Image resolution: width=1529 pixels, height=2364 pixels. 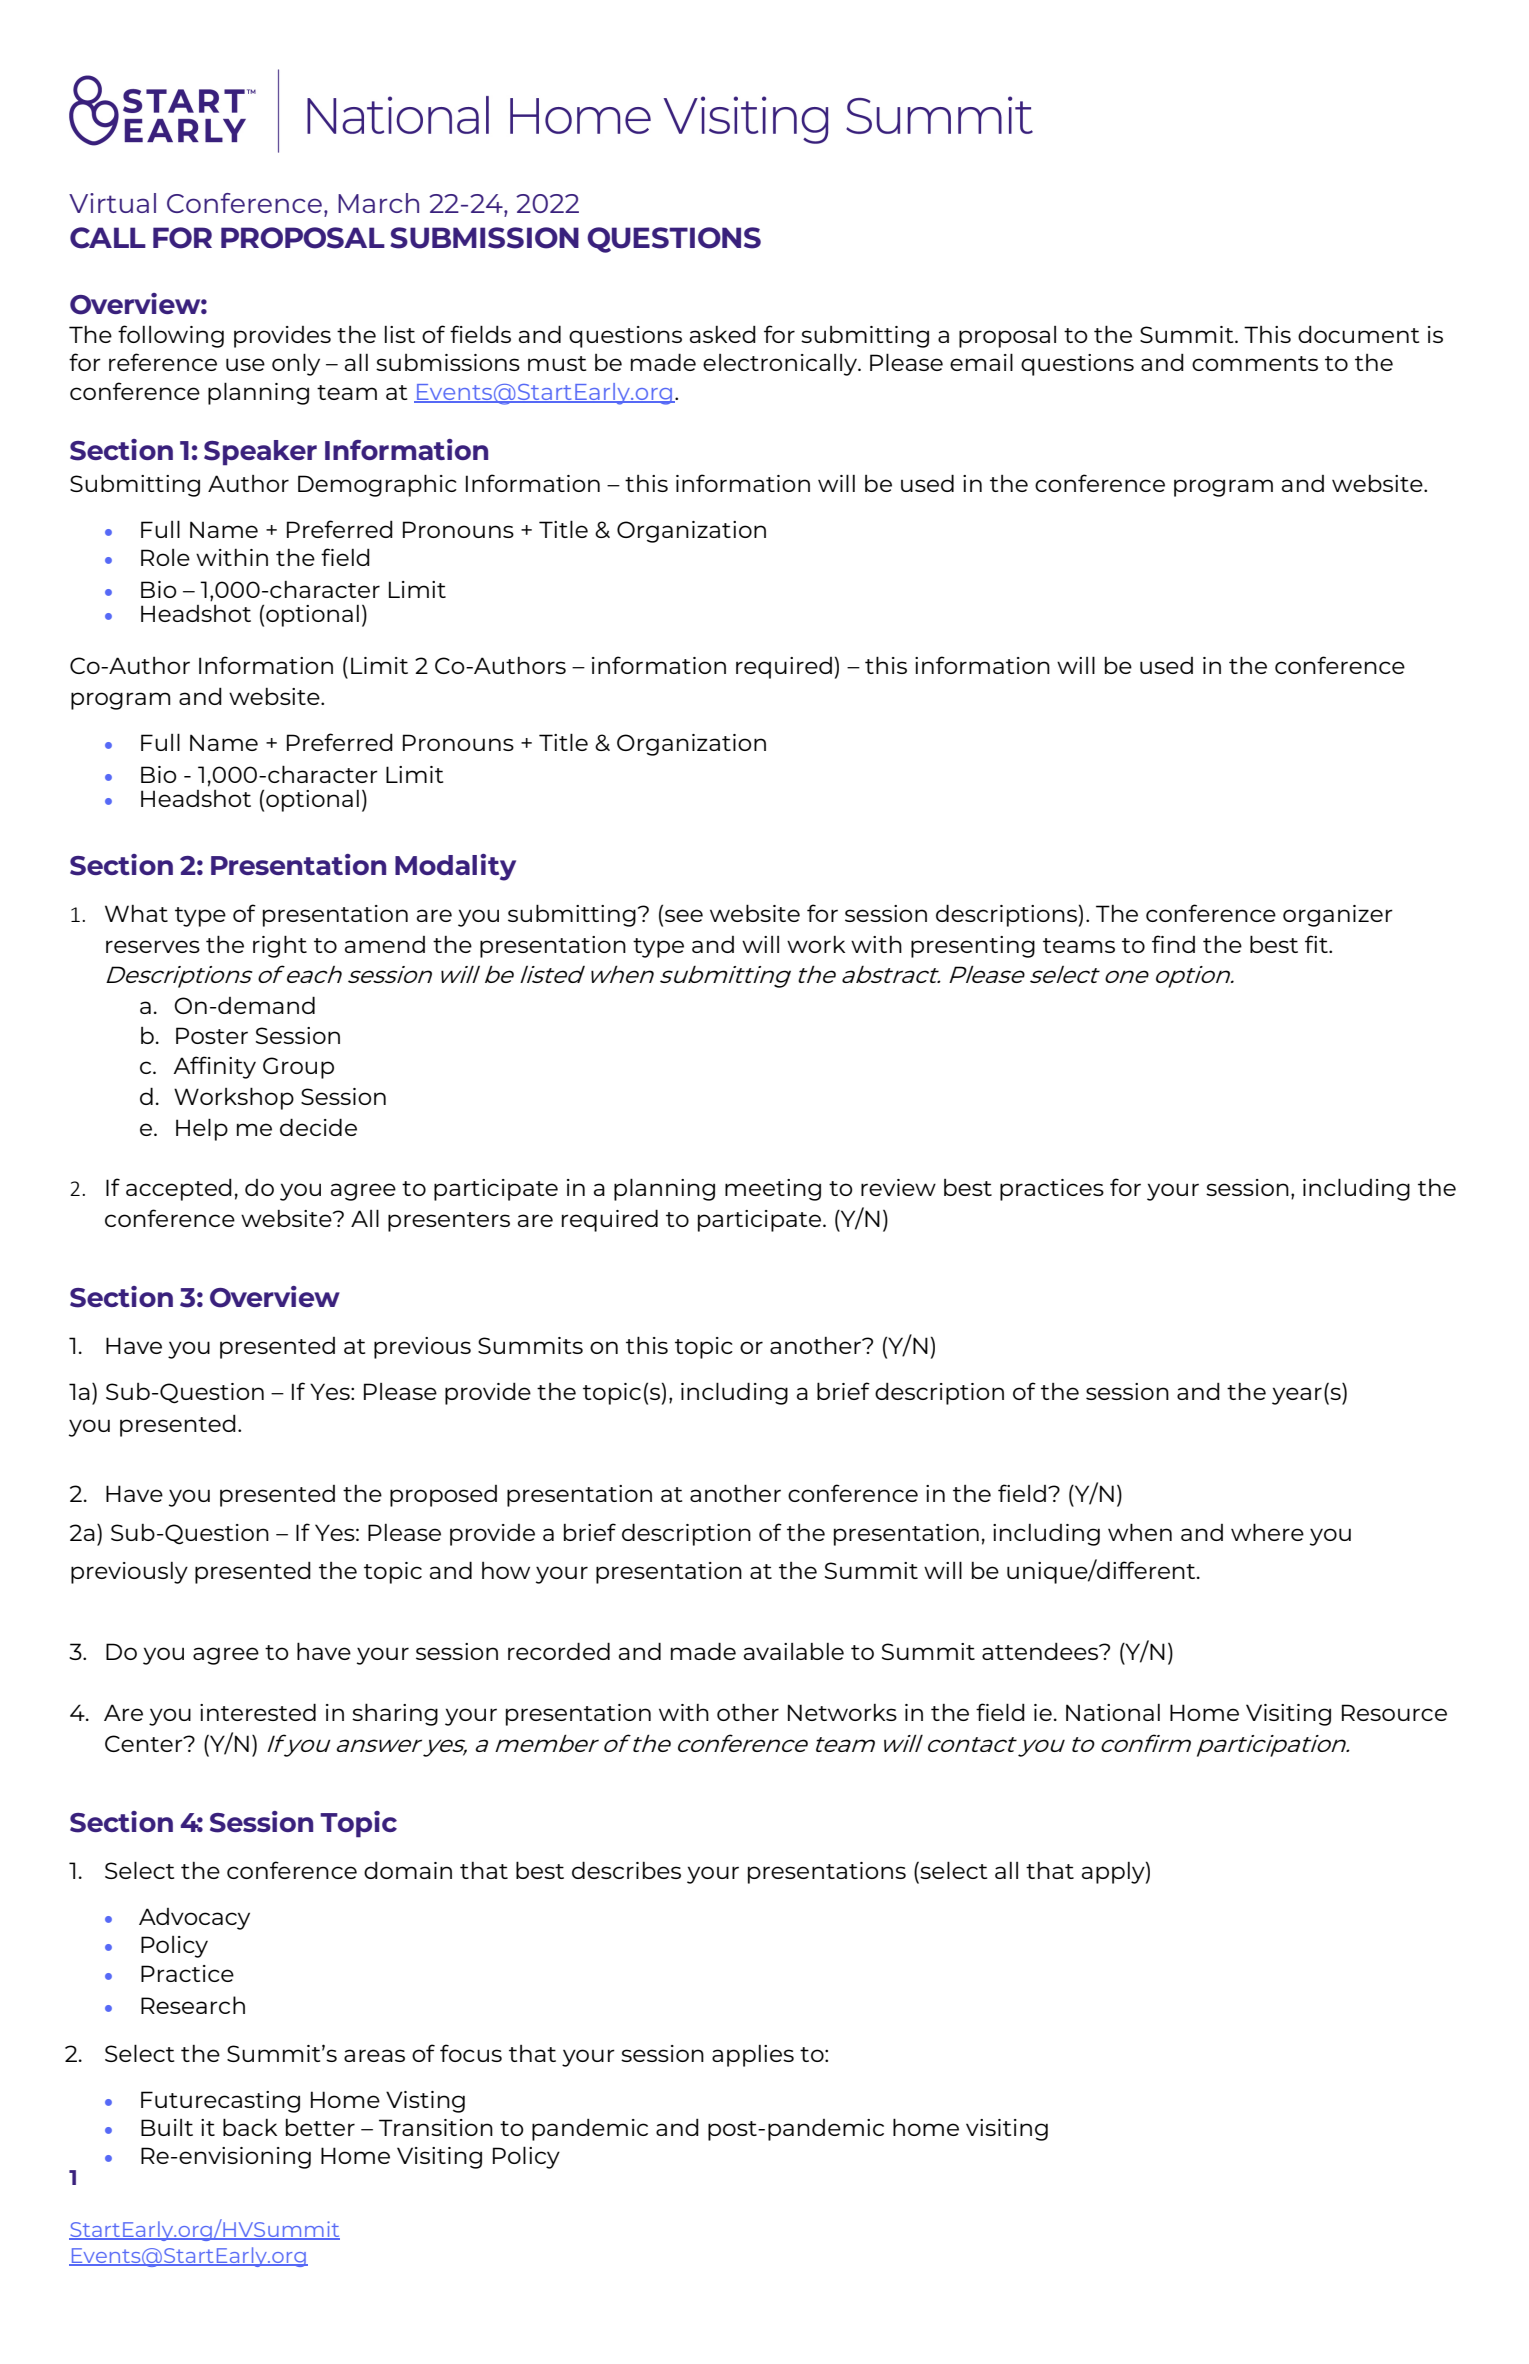 What do you see at coordinates (723, 334) in the screenshot?
I see `asked` at bounding box center [723, 334].
